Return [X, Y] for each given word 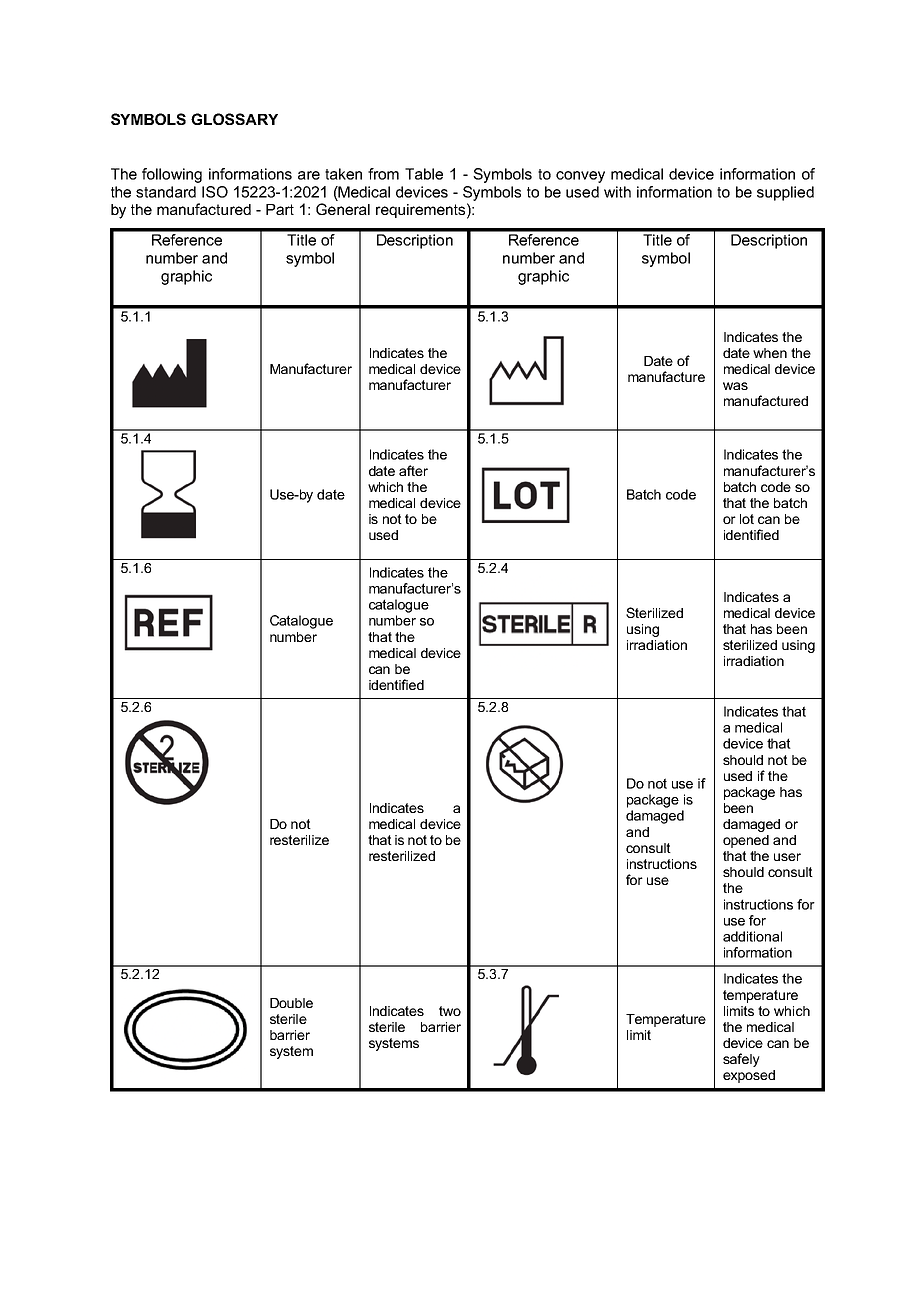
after [413, 470]
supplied [785, 193]
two [450, 1011]
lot [747, 519]
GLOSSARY [234, 119]
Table [424, 174]
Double [291, 1003]
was [735, 386]
